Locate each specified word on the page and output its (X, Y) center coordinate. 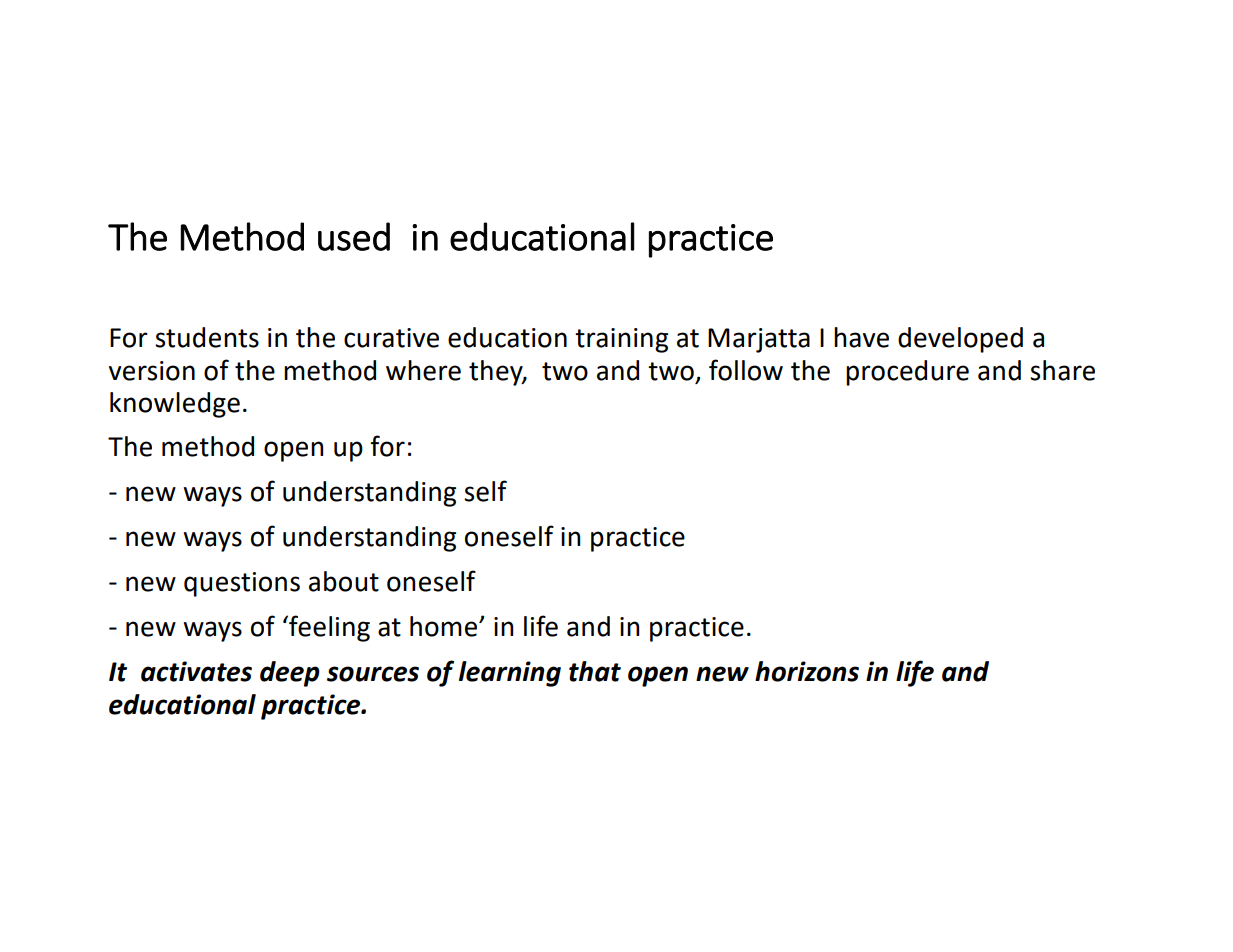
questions (242, 584)
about (344, 581)
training (621, 340)
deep (290, 674)
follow (746, 370)
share (1062, 370)
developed (960, 340)
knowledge (175, 405)
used (354, 236)
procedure (907, 373)
